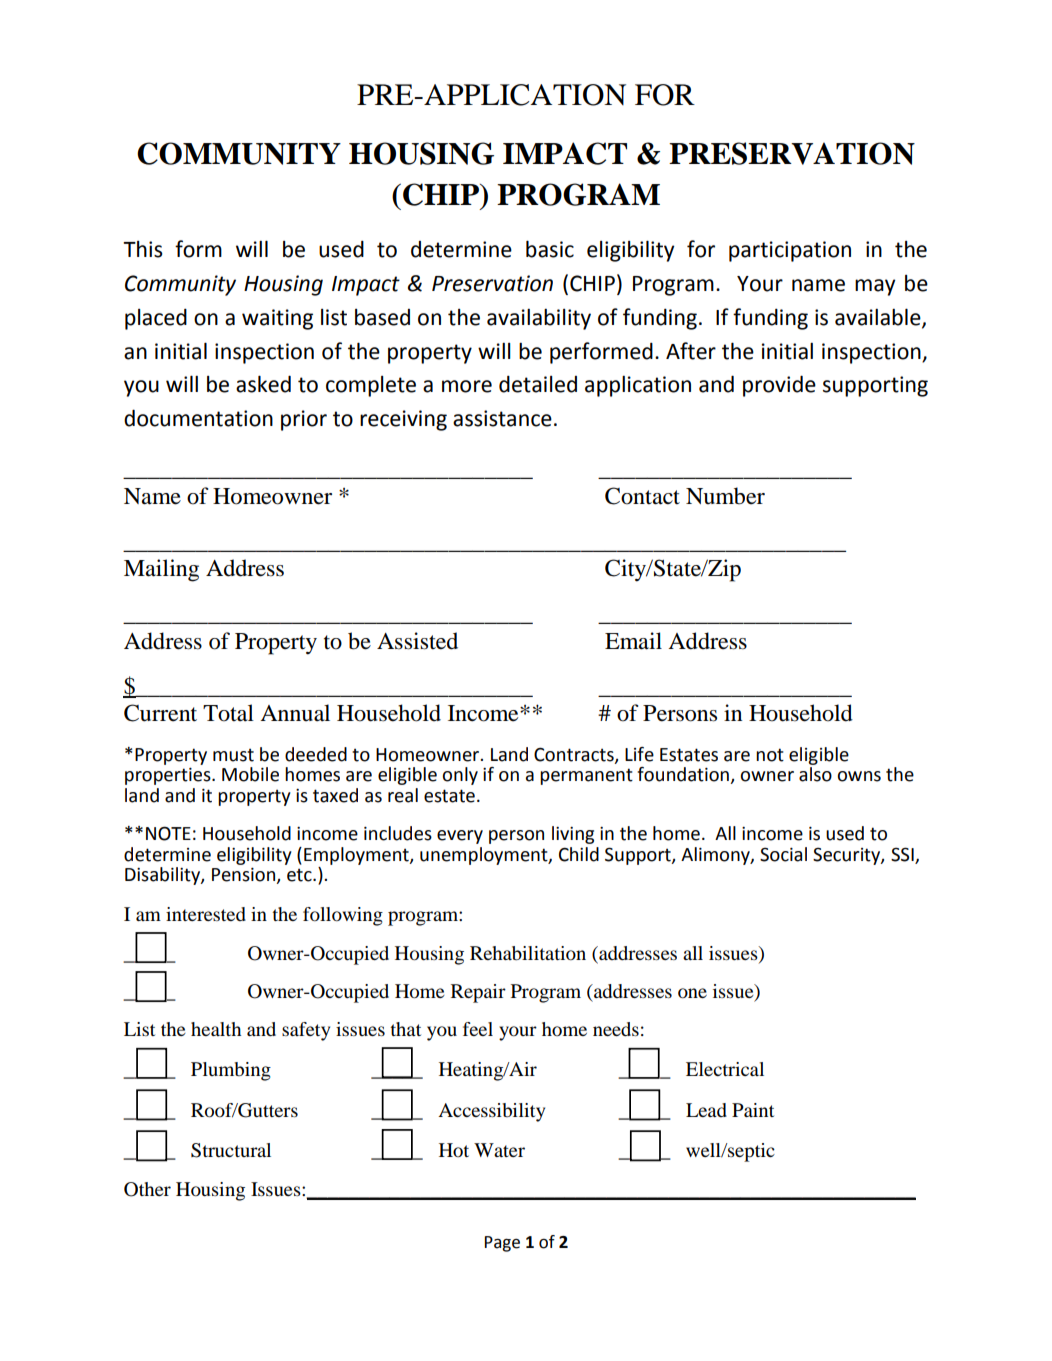 This screenshot has width=1052, height=1361. What do you see at coordinates (633, 641) in the screenshot?
I see `Email` at bounding box center [633, 641].
